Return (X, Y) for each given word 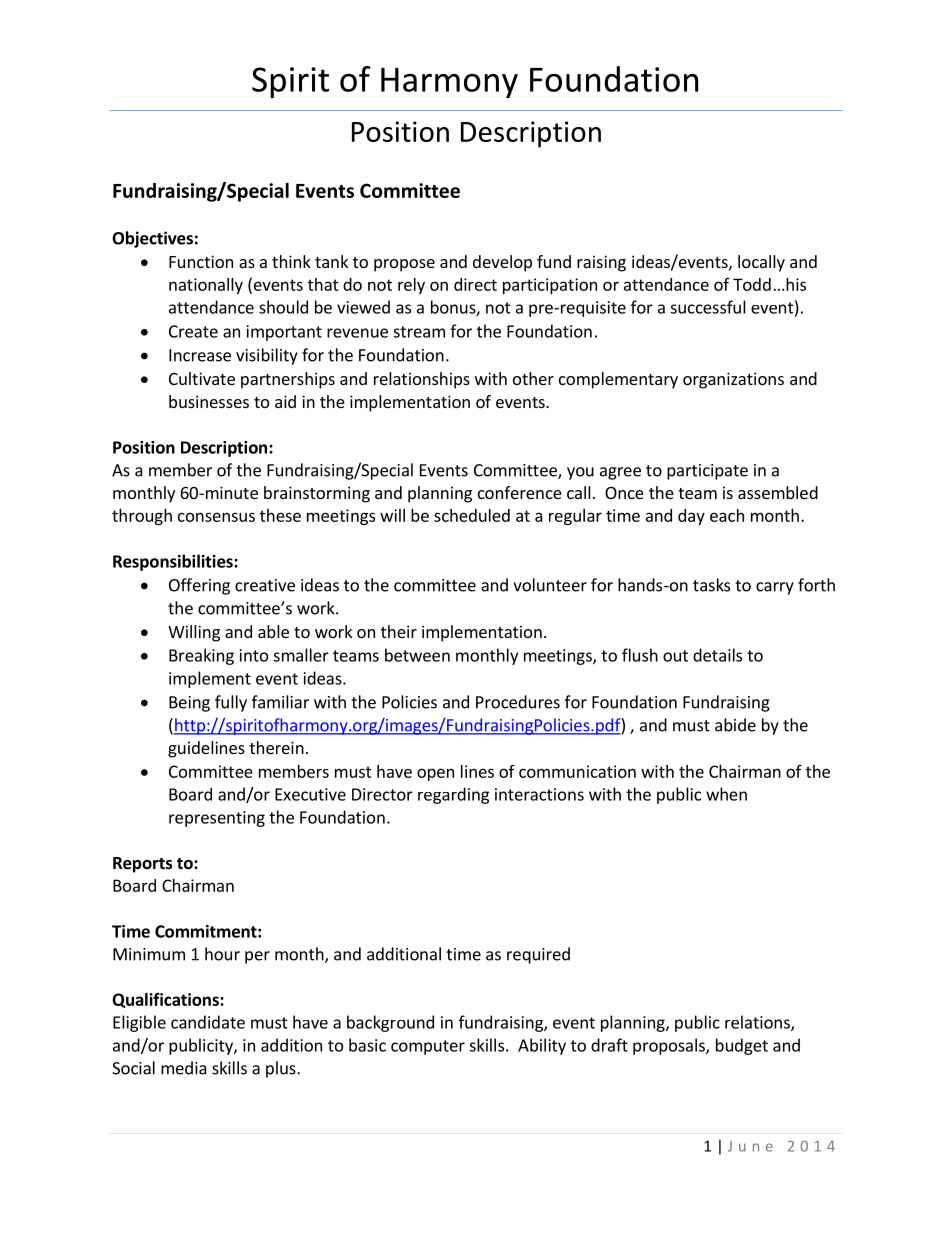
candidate (208, 1022)
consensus (216, 517)
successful (708, 307)
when (726, 794)
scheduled (472, 515)
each (727, 515)
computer (428, 1047)
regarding (453, 795)
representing (217, 819)
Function (201, 261)
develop (502, 263)
